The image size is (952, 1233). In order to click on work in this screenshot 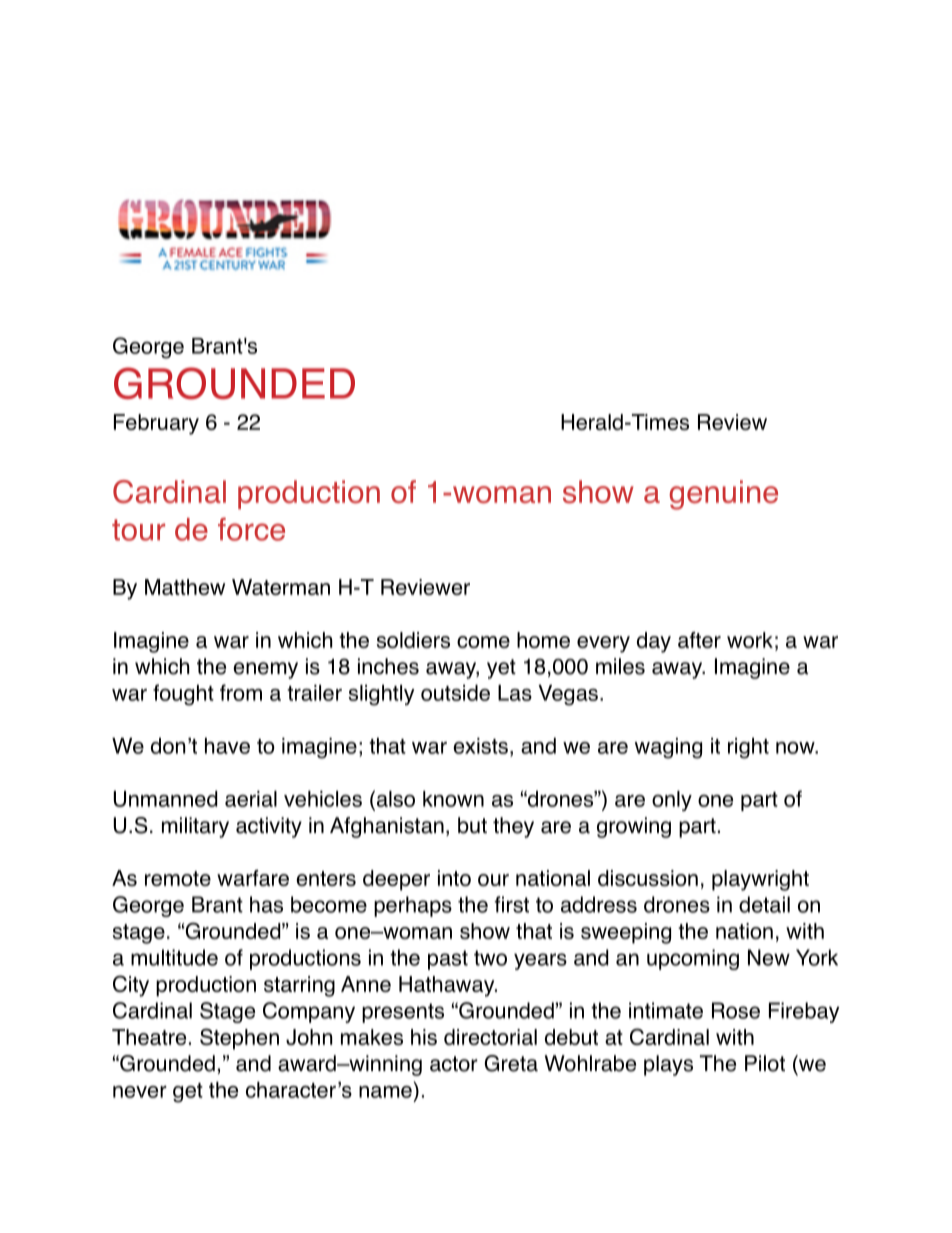, I will do `click(750, 640)`.
